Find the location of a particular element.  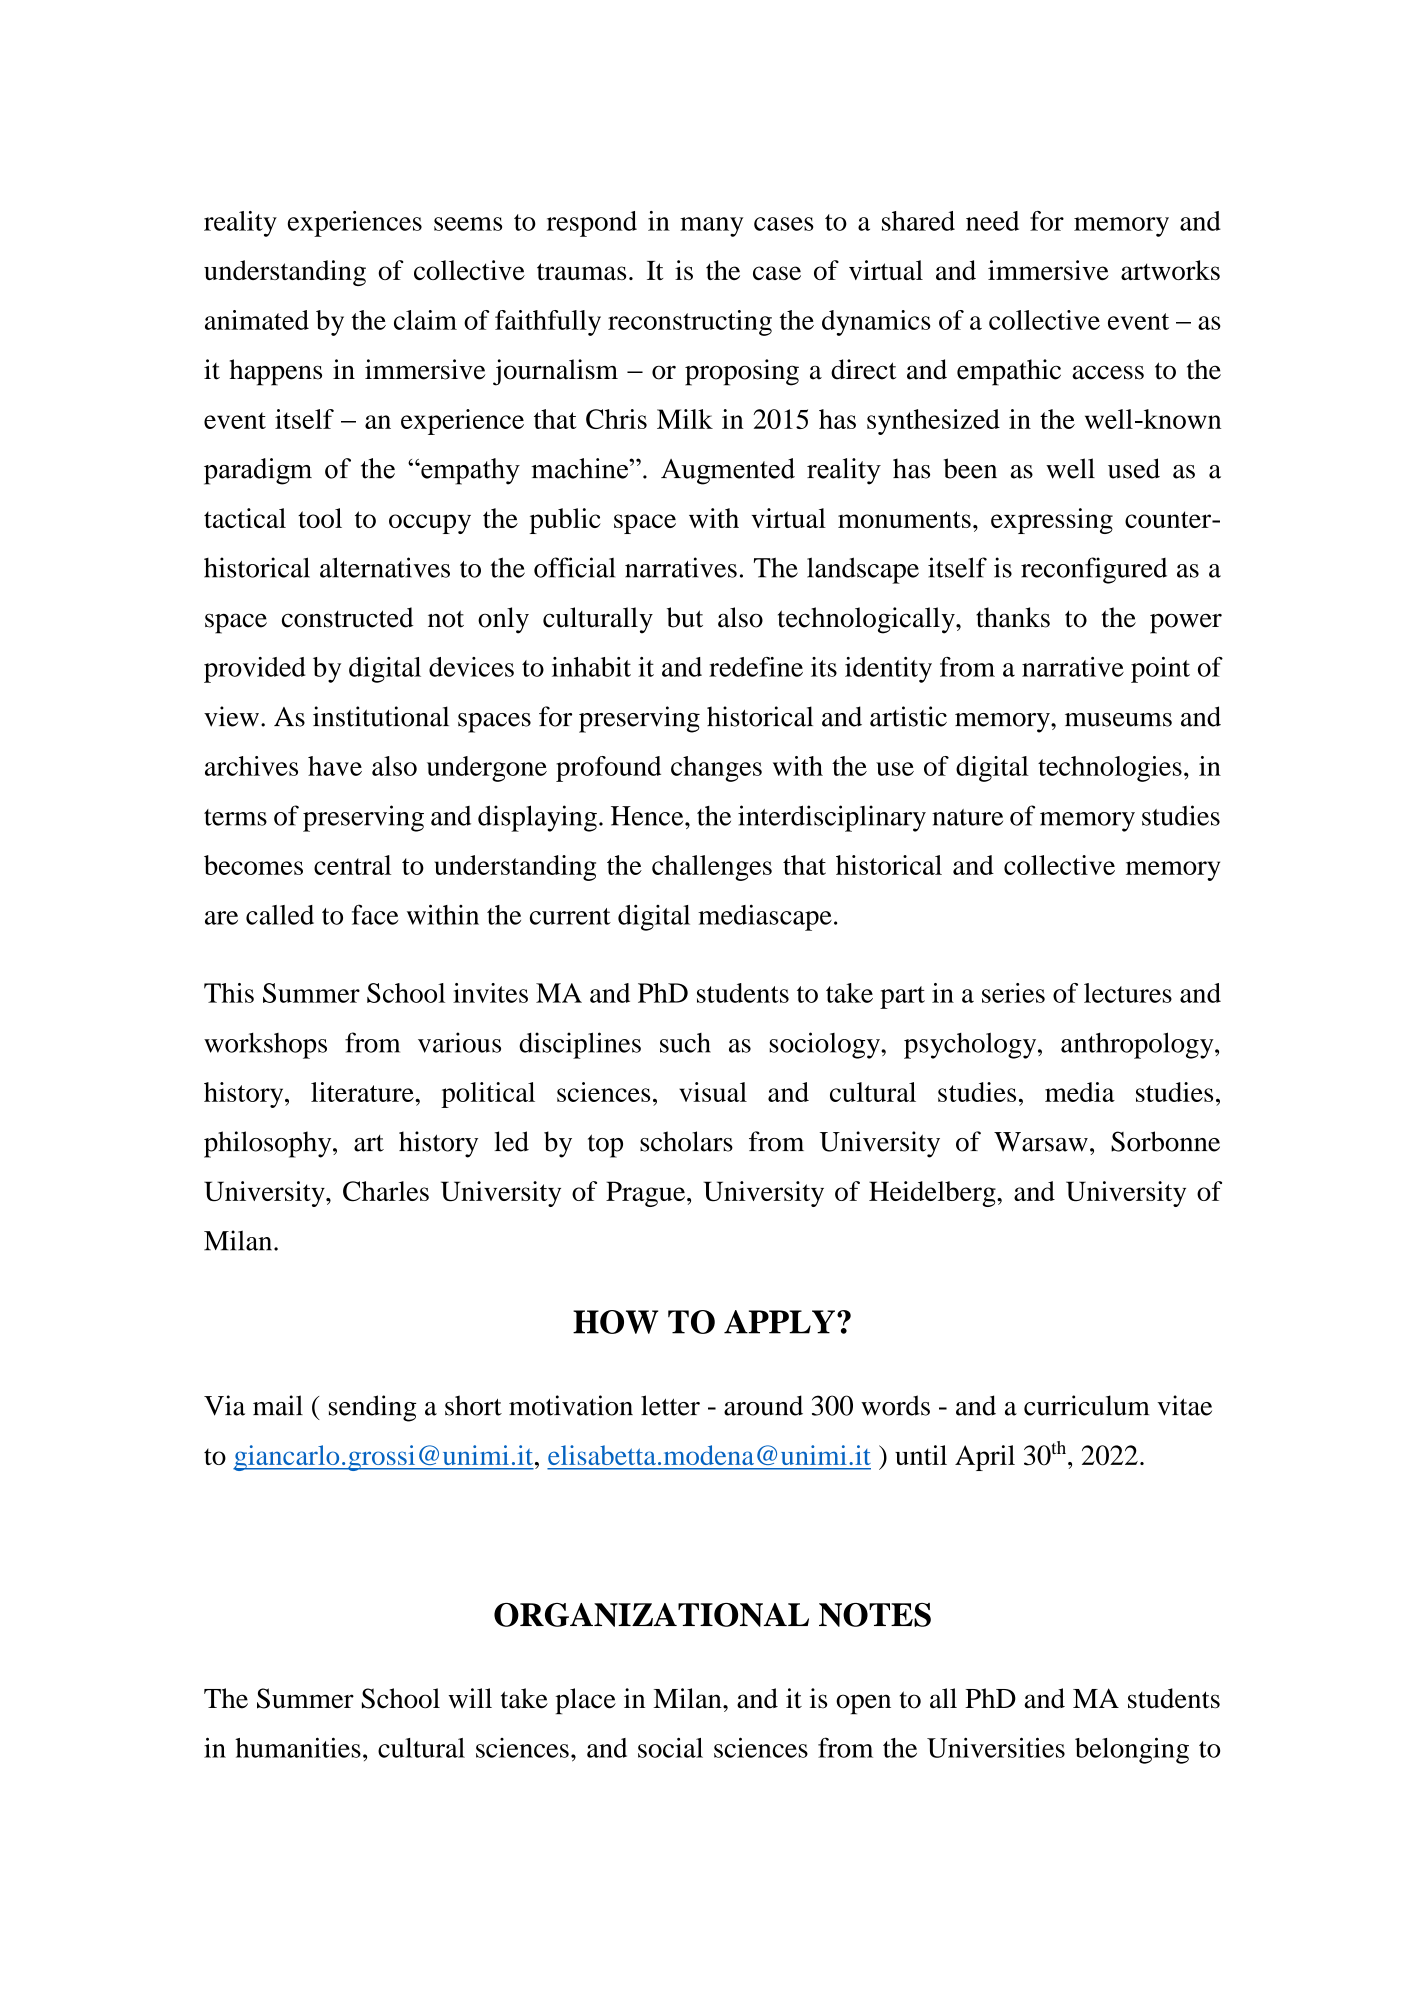

reconfigured is located at coordinates (1094, 570).
